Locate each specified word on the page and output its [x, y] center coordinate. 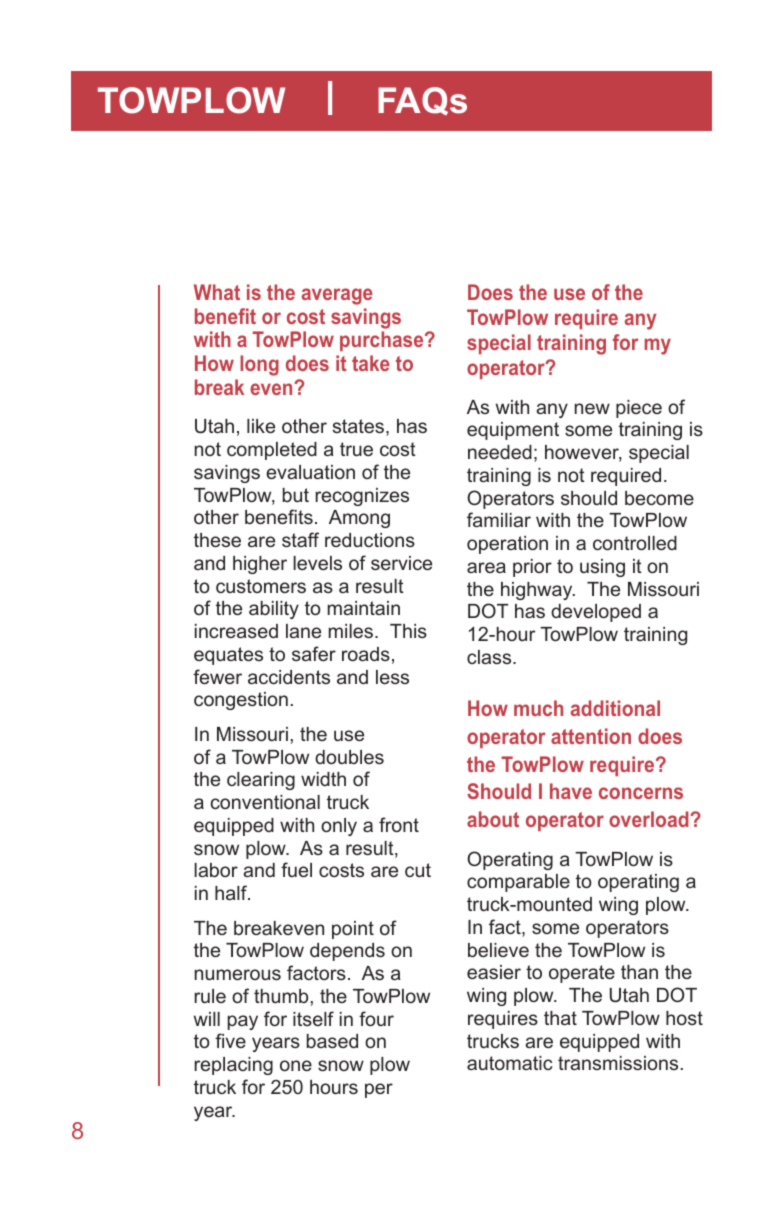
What [217, 292]
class [490, 657]
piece [639, 409]
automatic [509, 1063]
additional [615, 708]
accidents [289, 677]
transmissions [618, 1063]
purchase [383, 341]
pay [243, 1022]
